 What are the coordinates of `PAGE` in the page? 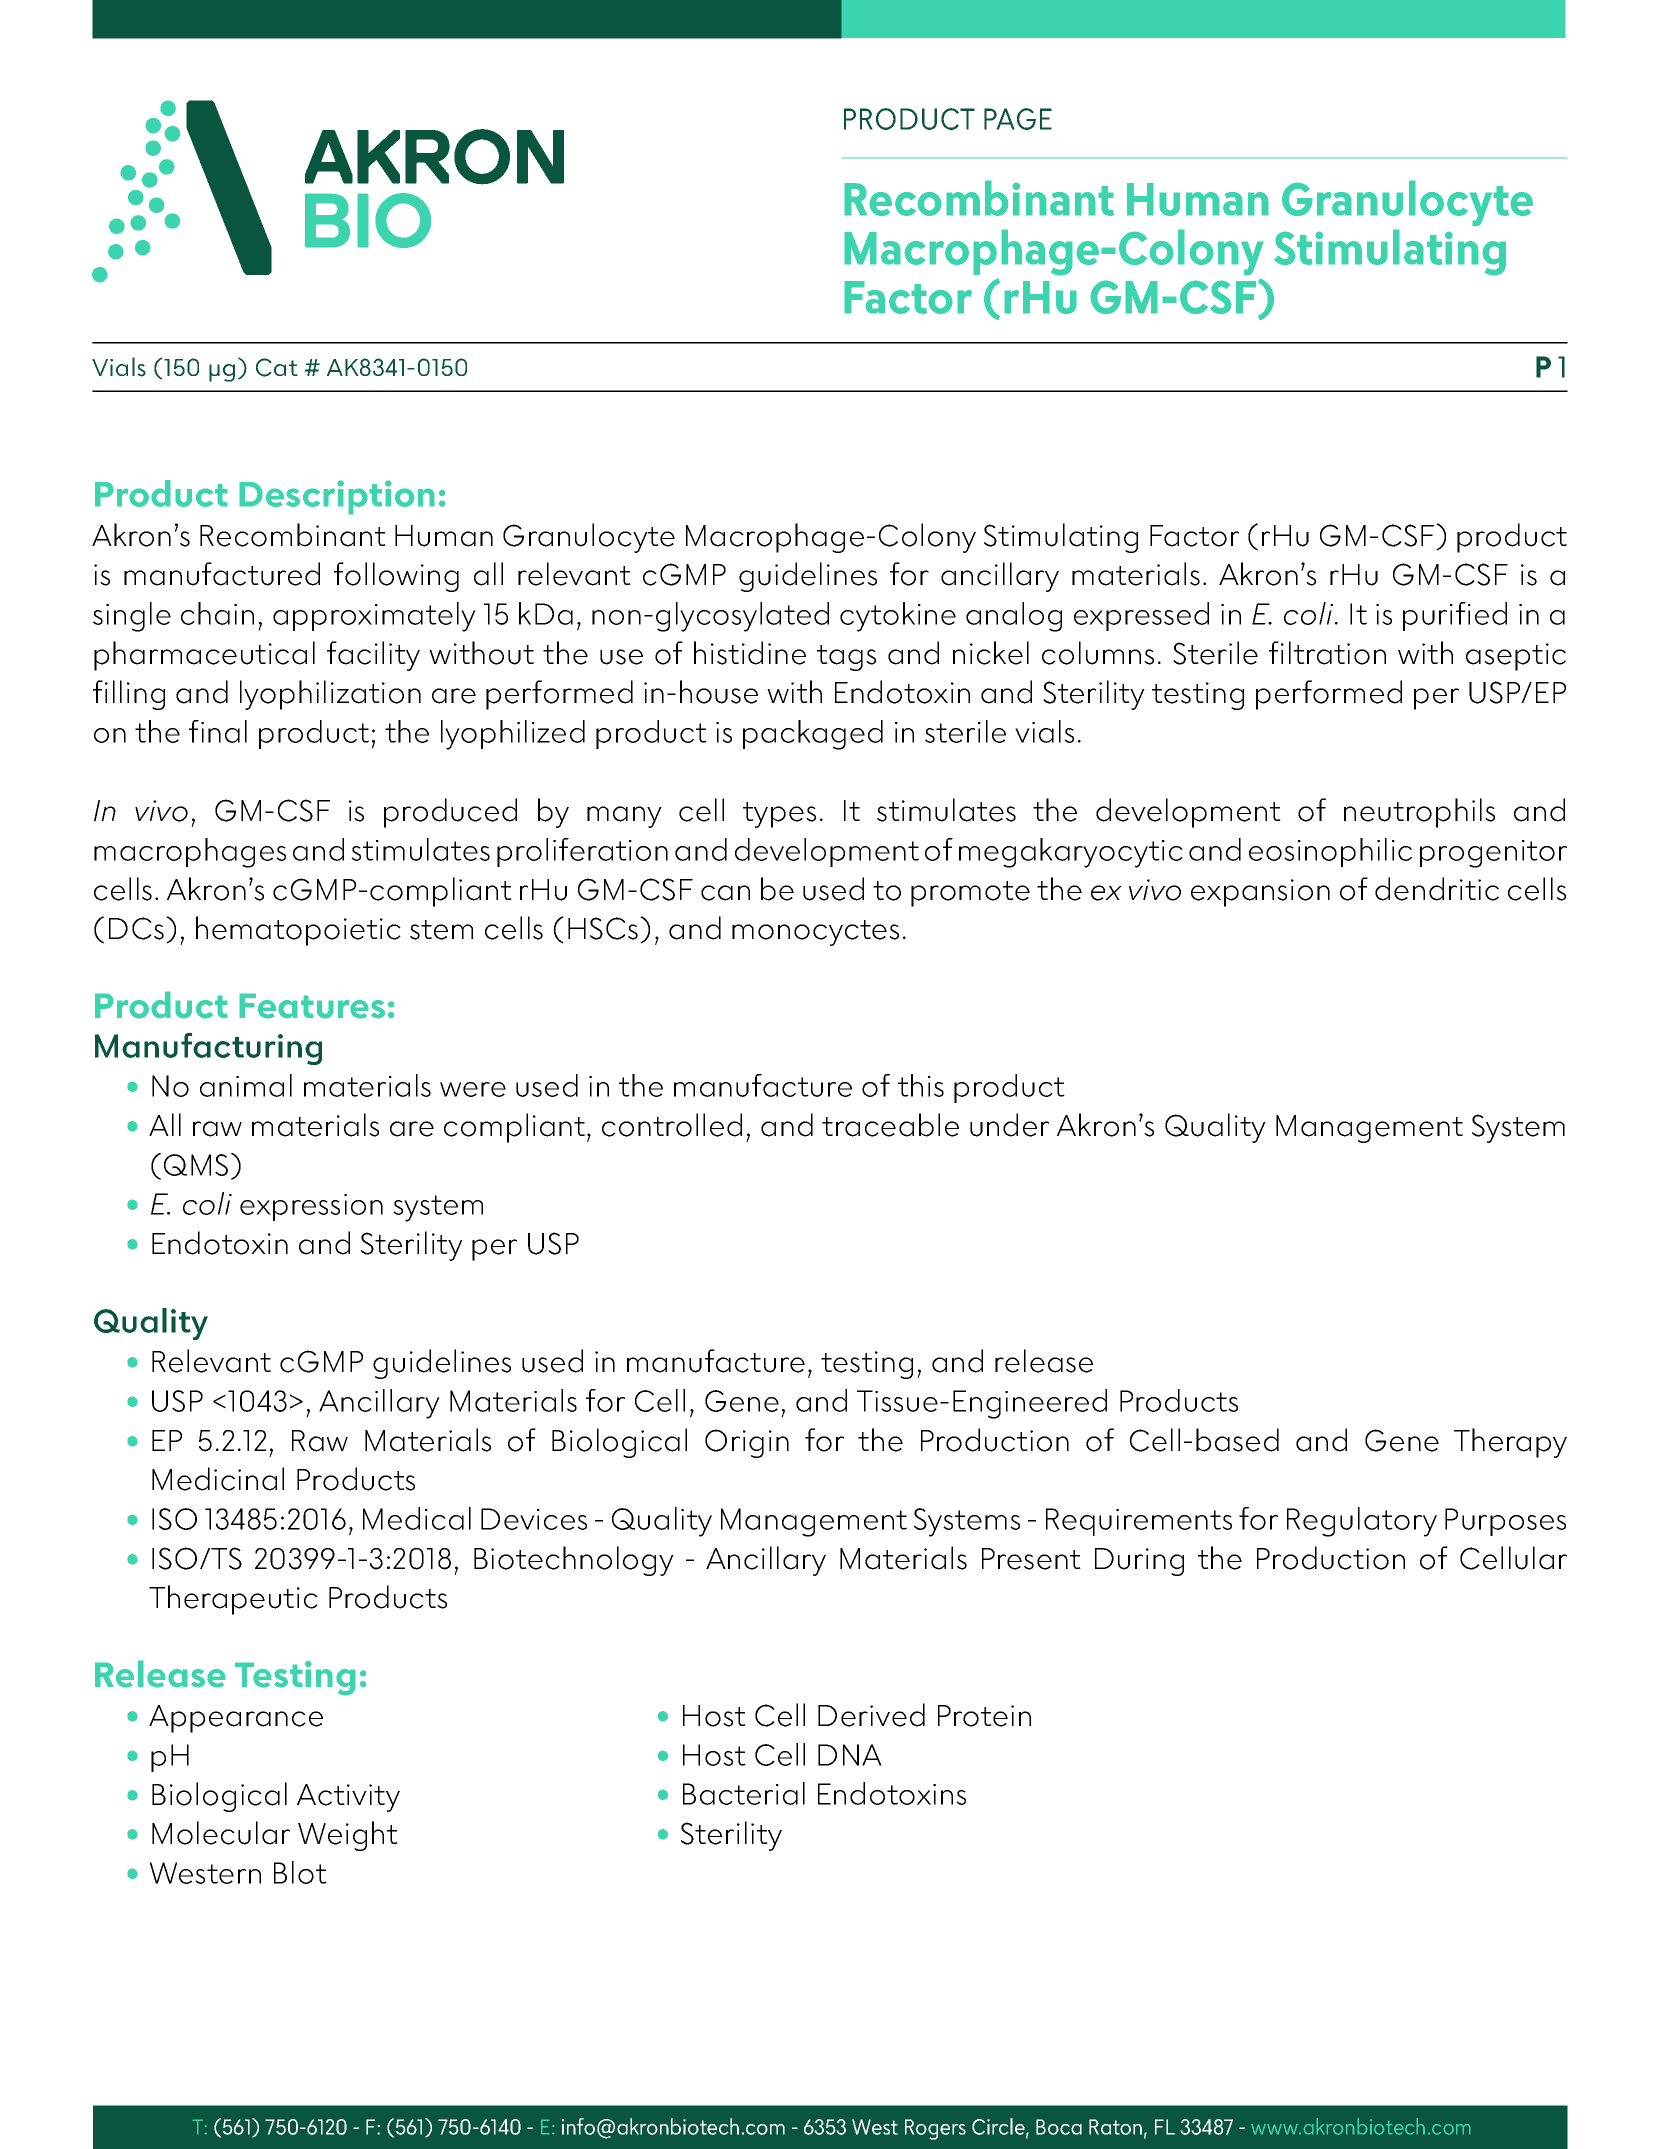 It's located at (1018, 119).
